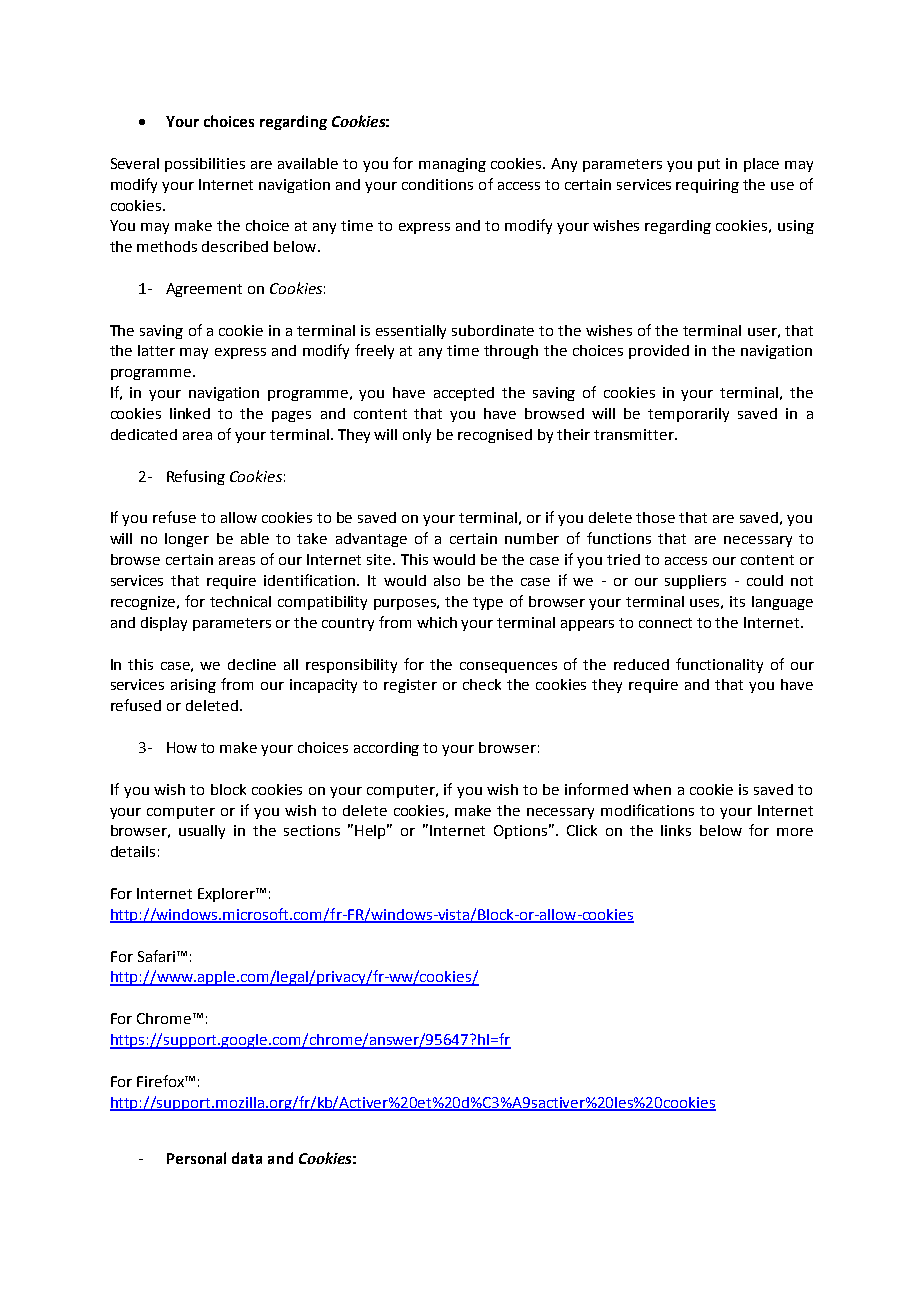 This screenshot has width=924, height=1308. I want to click on check, so click(482, 684).
